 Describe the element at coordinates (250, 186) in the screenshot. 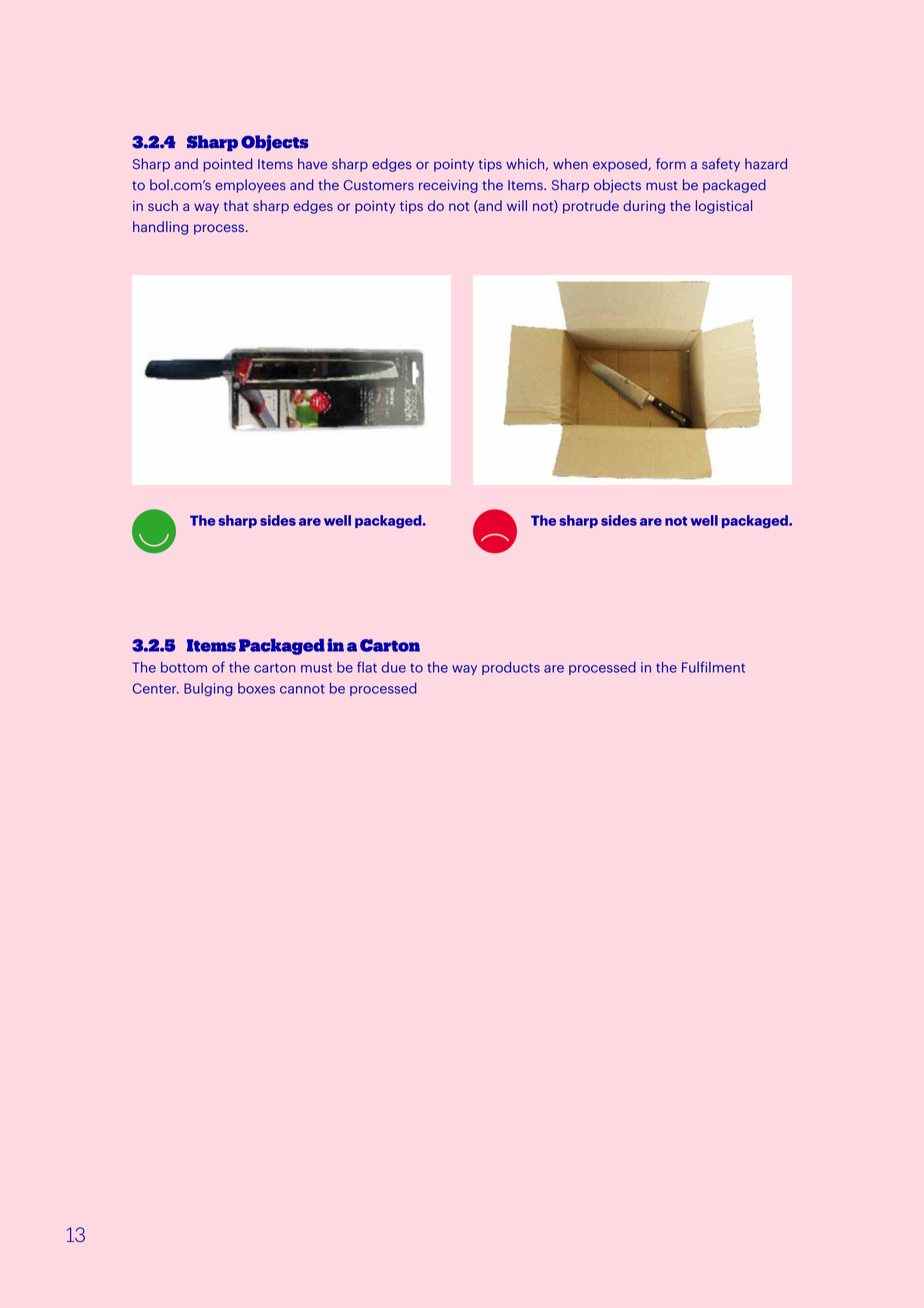

I see `employees` at that location.
